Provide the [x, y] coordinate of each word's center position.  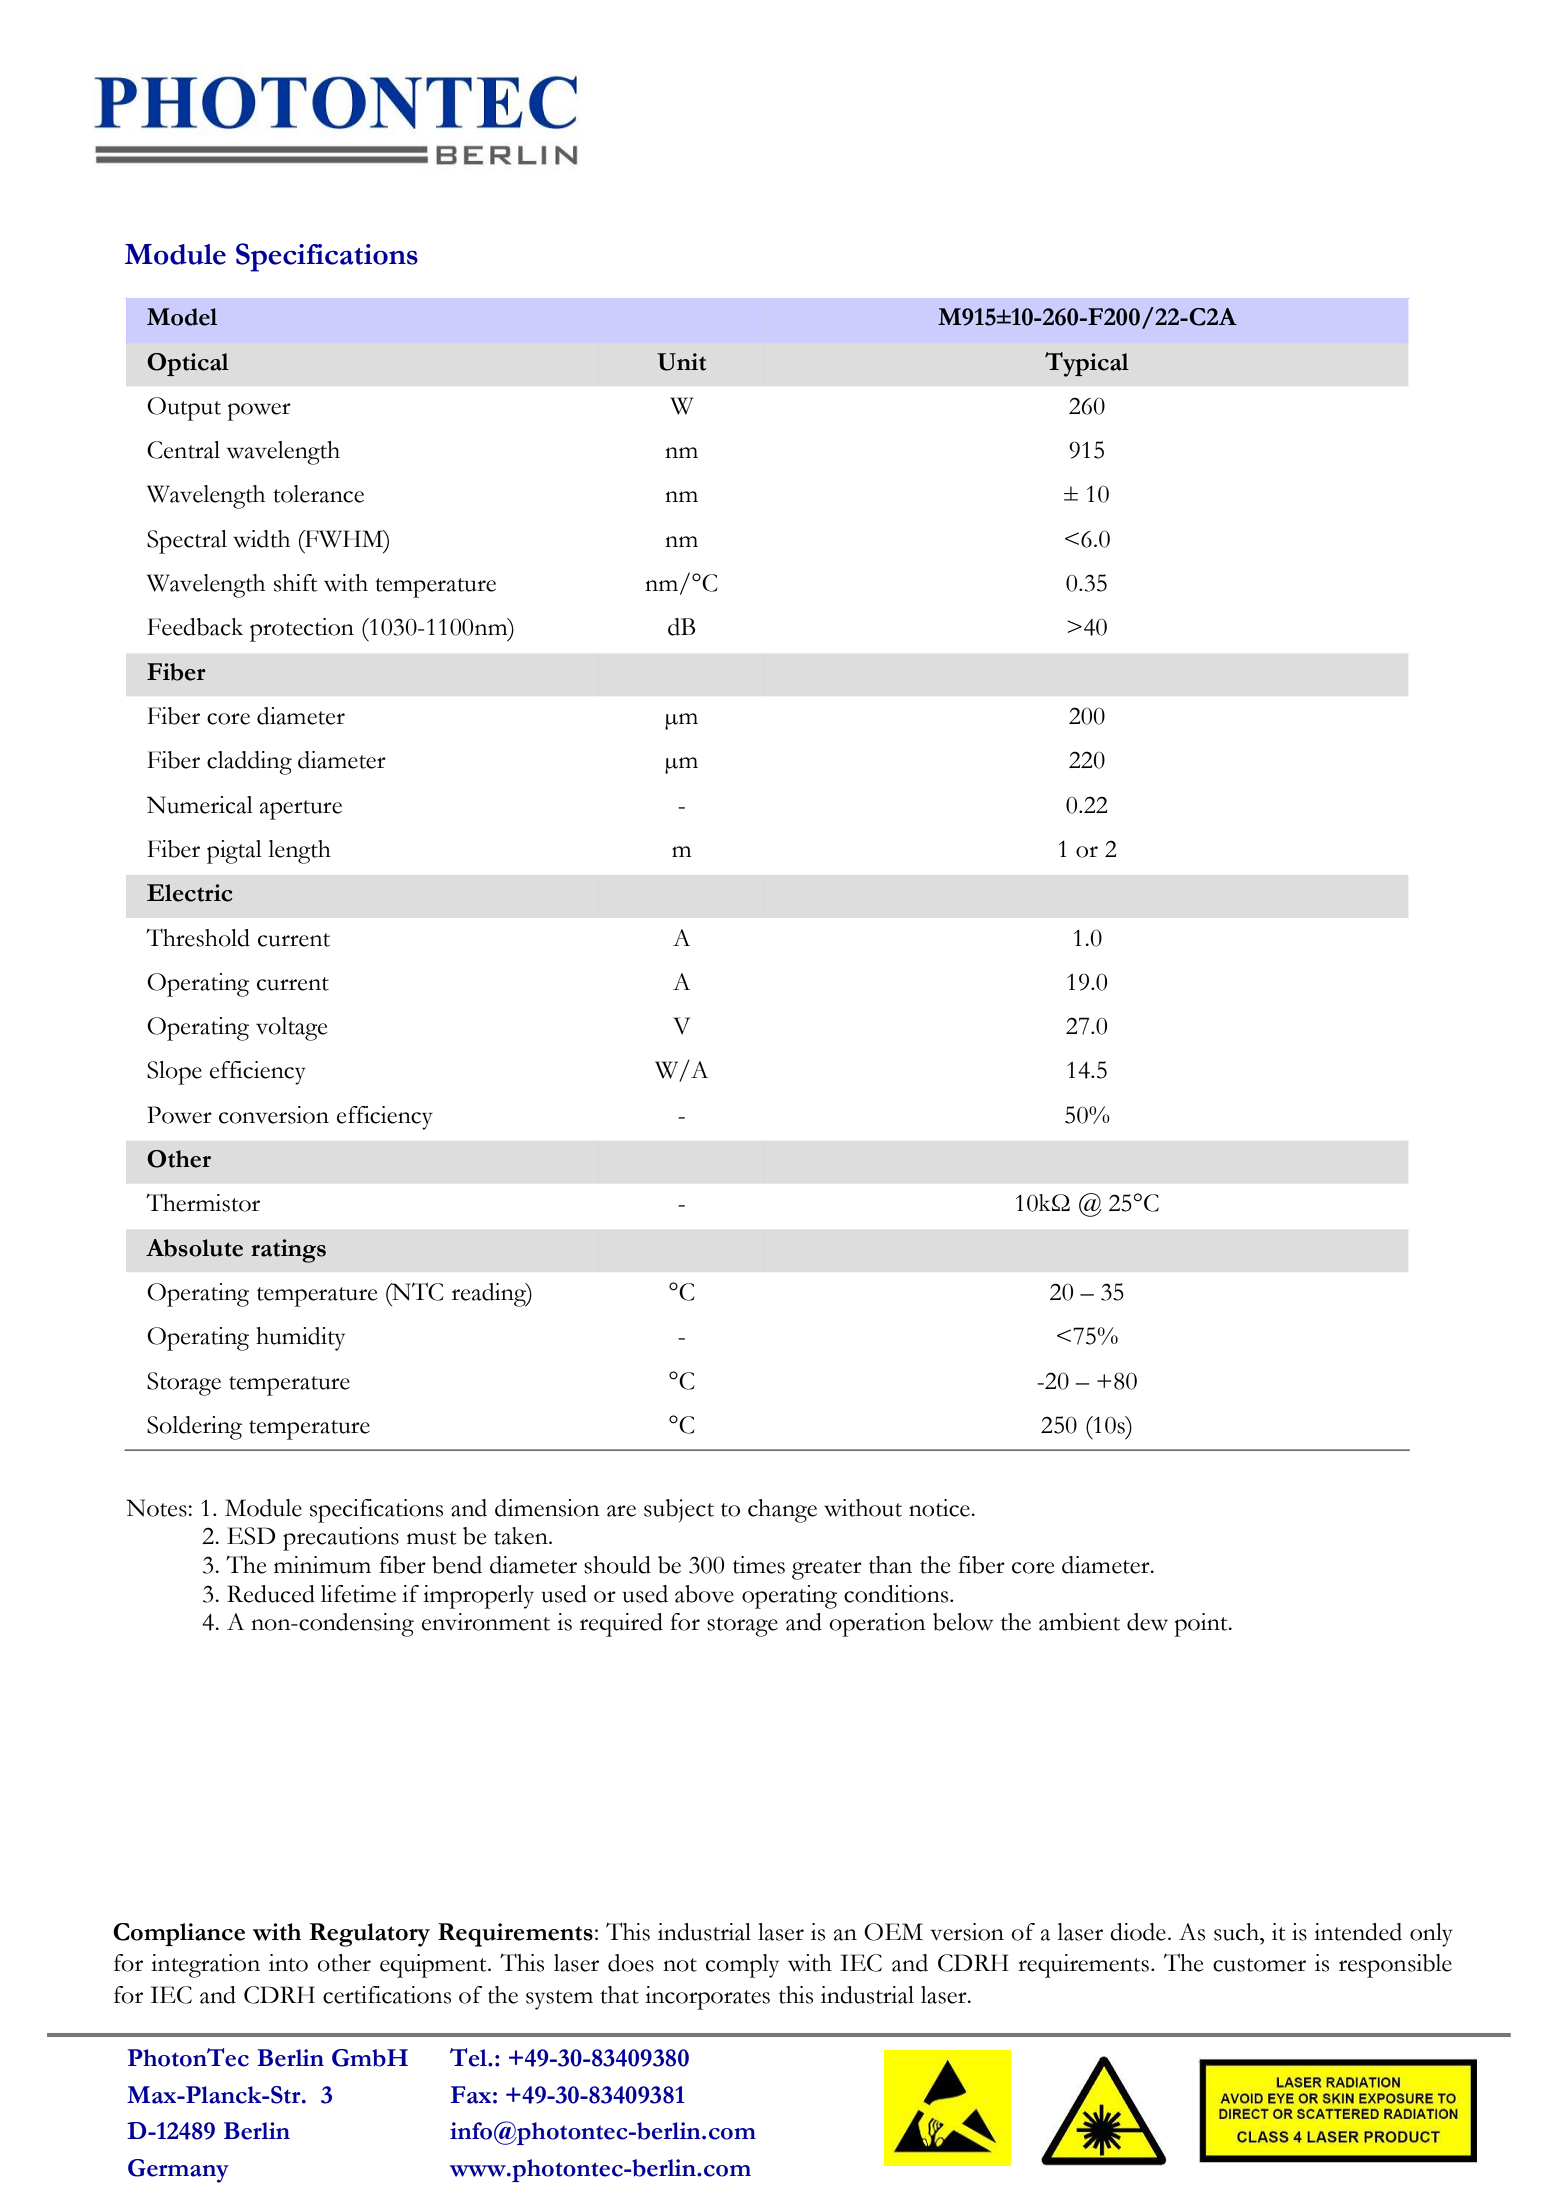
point [1202, 1625]
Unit [681, 362]
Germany [178, 2171]
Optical [188, 364]
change [782, 1511]
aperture [301, 810]
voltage [291, 1029]
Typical [1087, 364]
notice [940, 1508]
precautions [341, 1539]
